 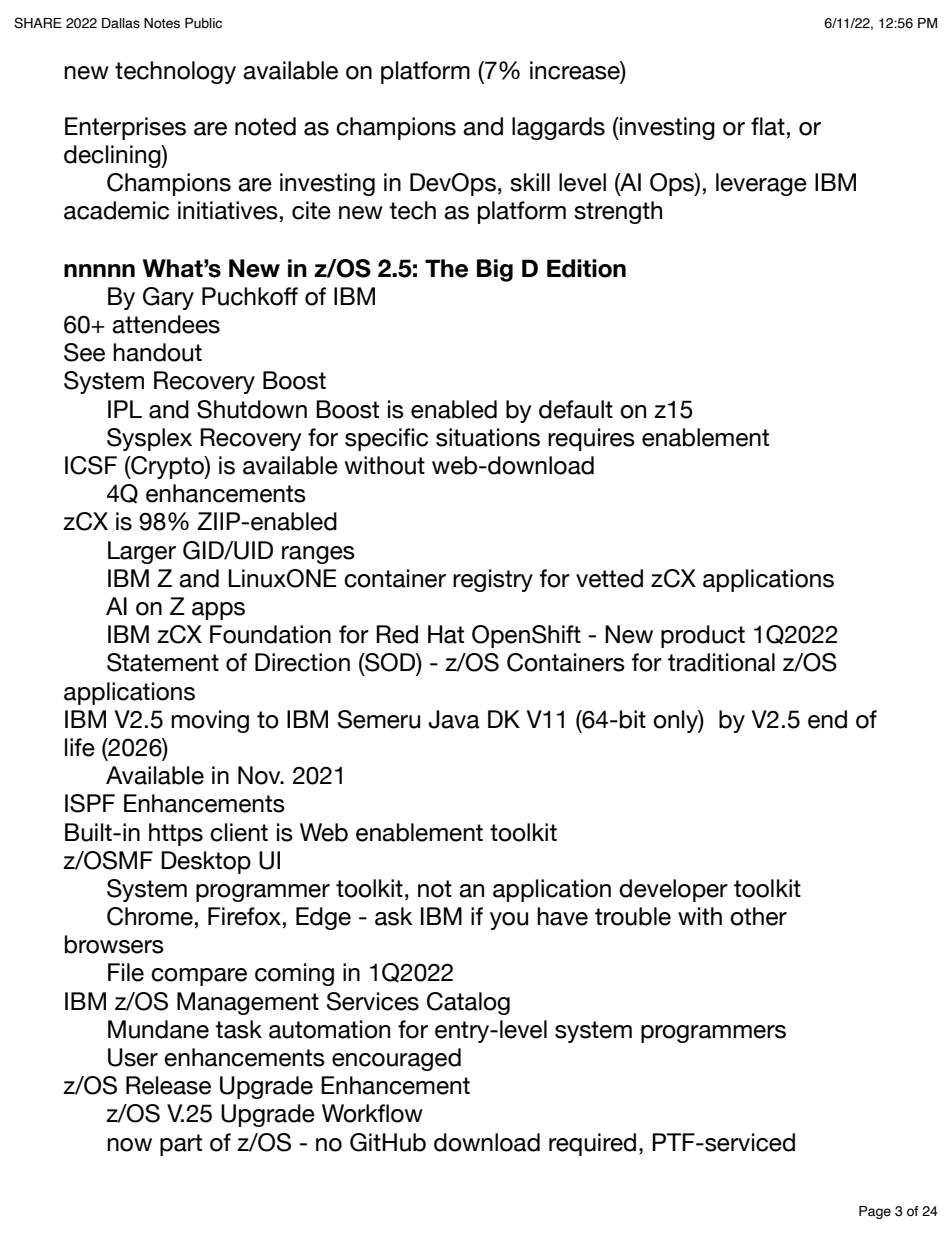 I want to click on Statement, so click(x=163, y=662).
